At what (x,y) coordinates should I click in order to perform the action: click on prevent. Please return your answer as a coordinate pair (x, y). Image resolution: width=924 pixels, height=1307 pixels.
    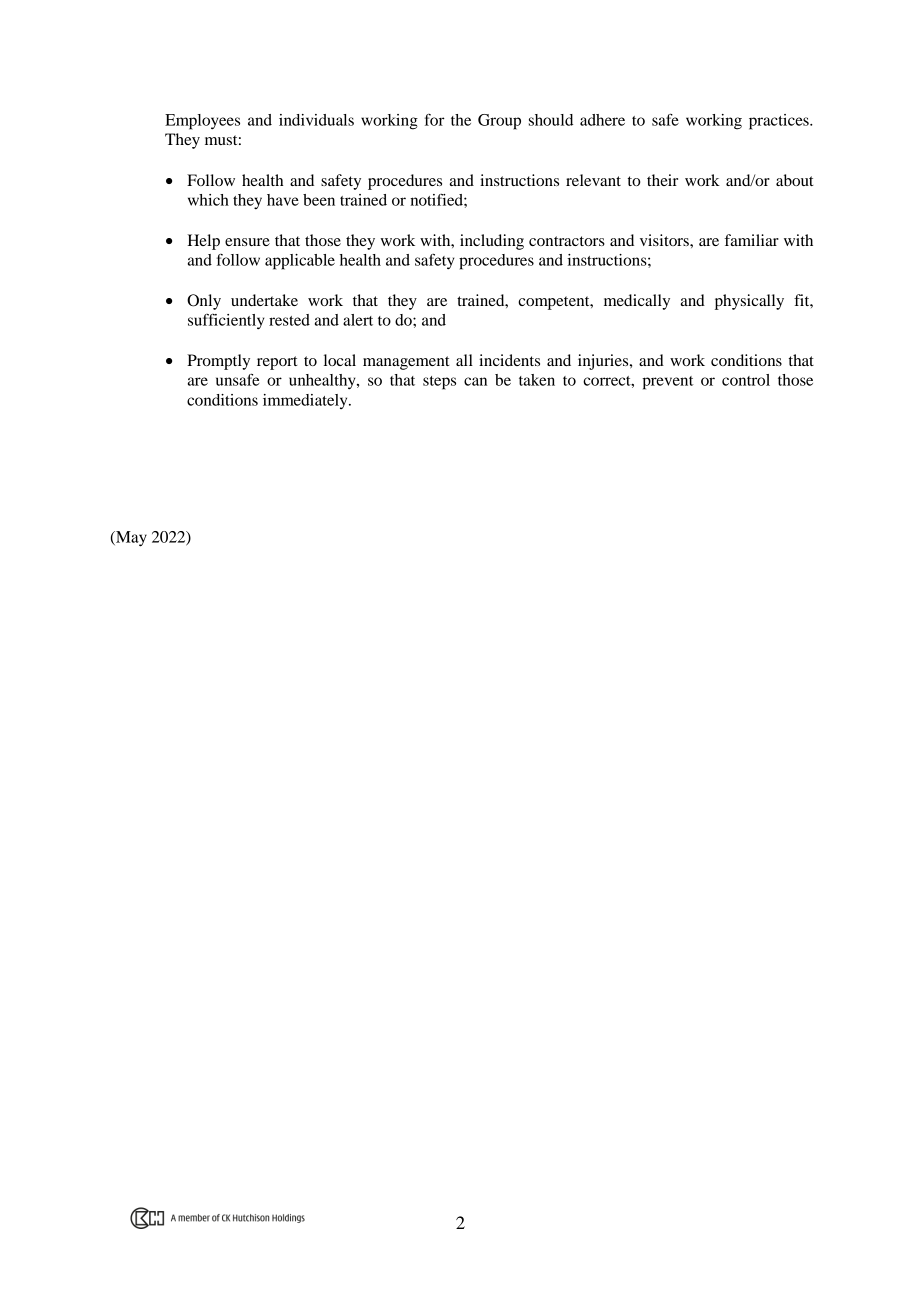
    Looking at the image, I should click on (667, 383).
